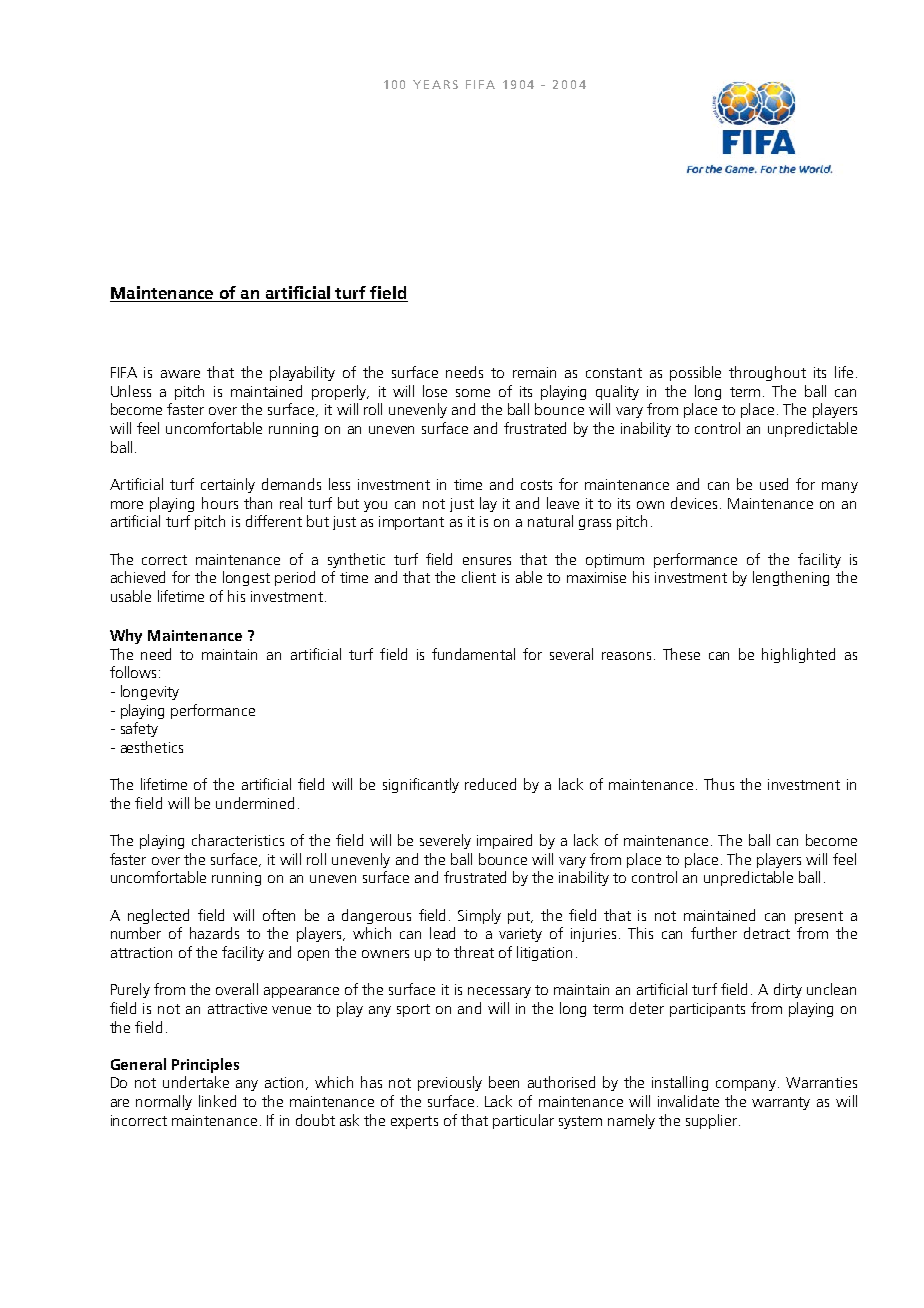 The image size is (924, 1308). What do you see at coordinates (217, 1101) in the screenshot?
I see `linked` at bounding box center [217, 1101].
